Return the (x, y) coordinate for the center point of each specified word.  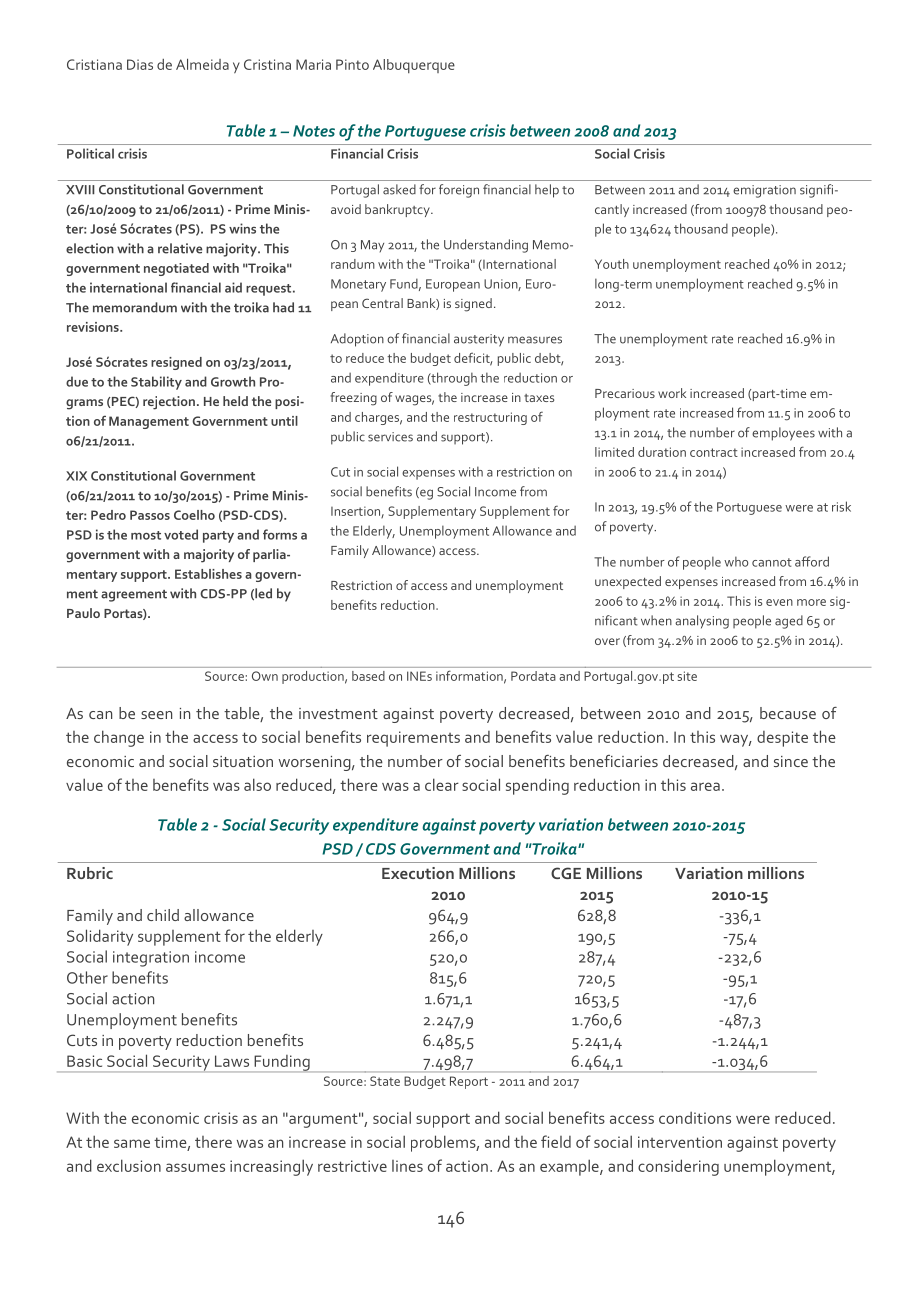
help (547, 191)
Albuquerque (414, 66)
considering (678, 1167)
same (132, 1143)
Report (469, 1082)
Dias (140, 64)
